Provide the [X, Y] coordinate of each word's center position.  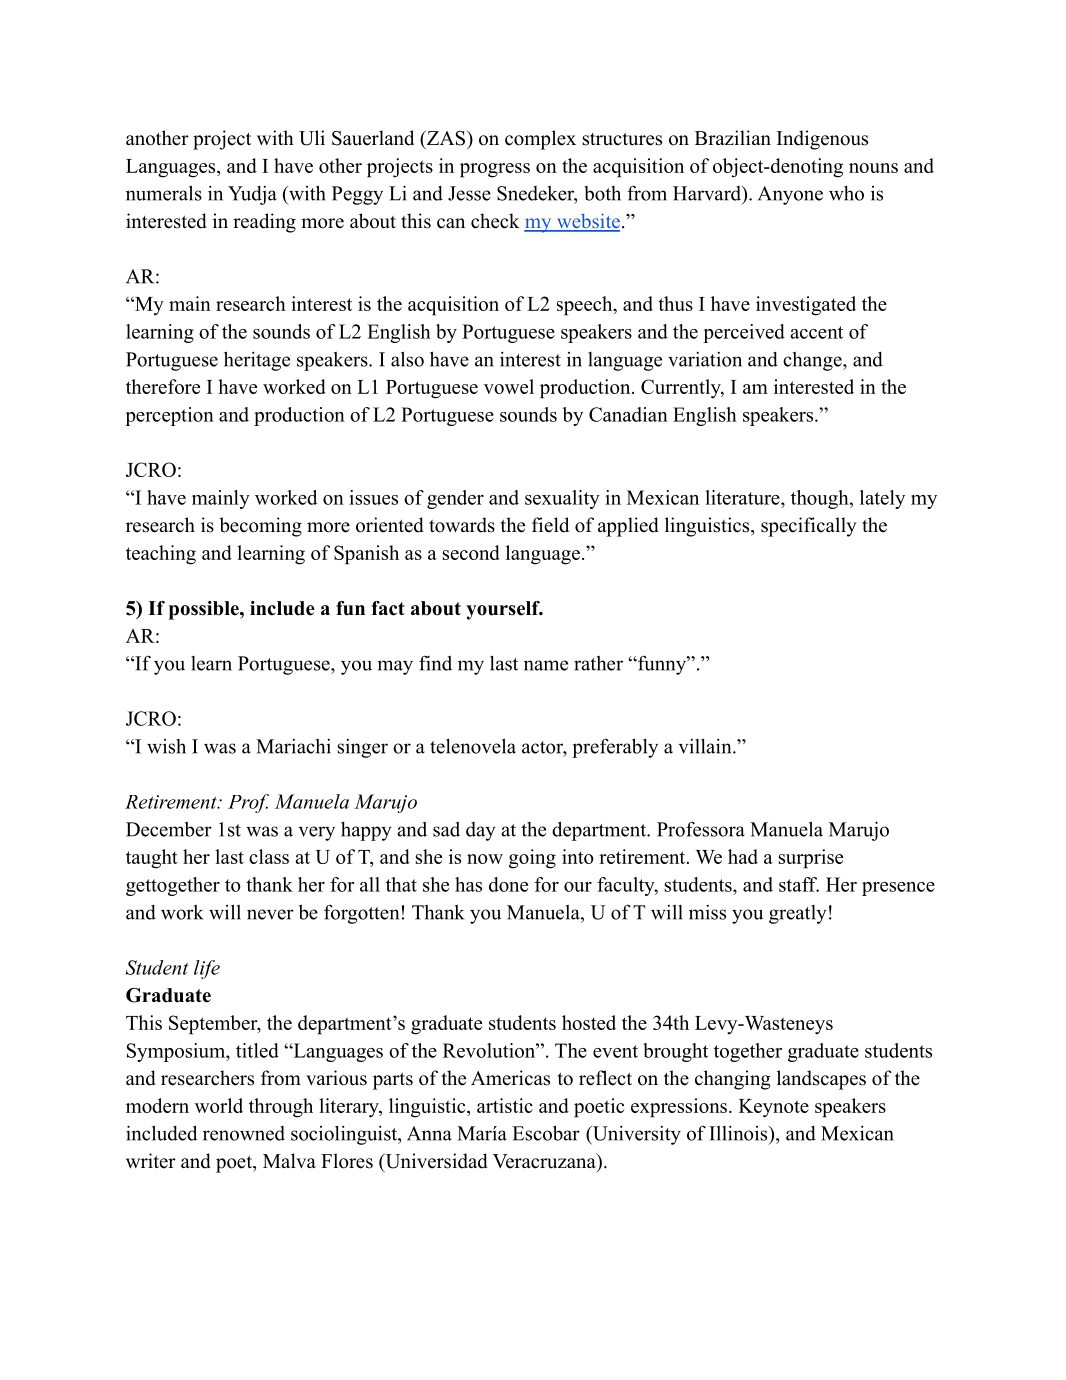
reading [264, 223]
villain [706, 746]
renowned [244, 1133]
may [395, 667]
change [813, 361]
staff [799, 884]
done [508, 884]
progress [495, 170]
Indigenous [822, 140]
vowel [509, 386]
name [546, 665]
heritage [257, 361]
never [270, 914]
